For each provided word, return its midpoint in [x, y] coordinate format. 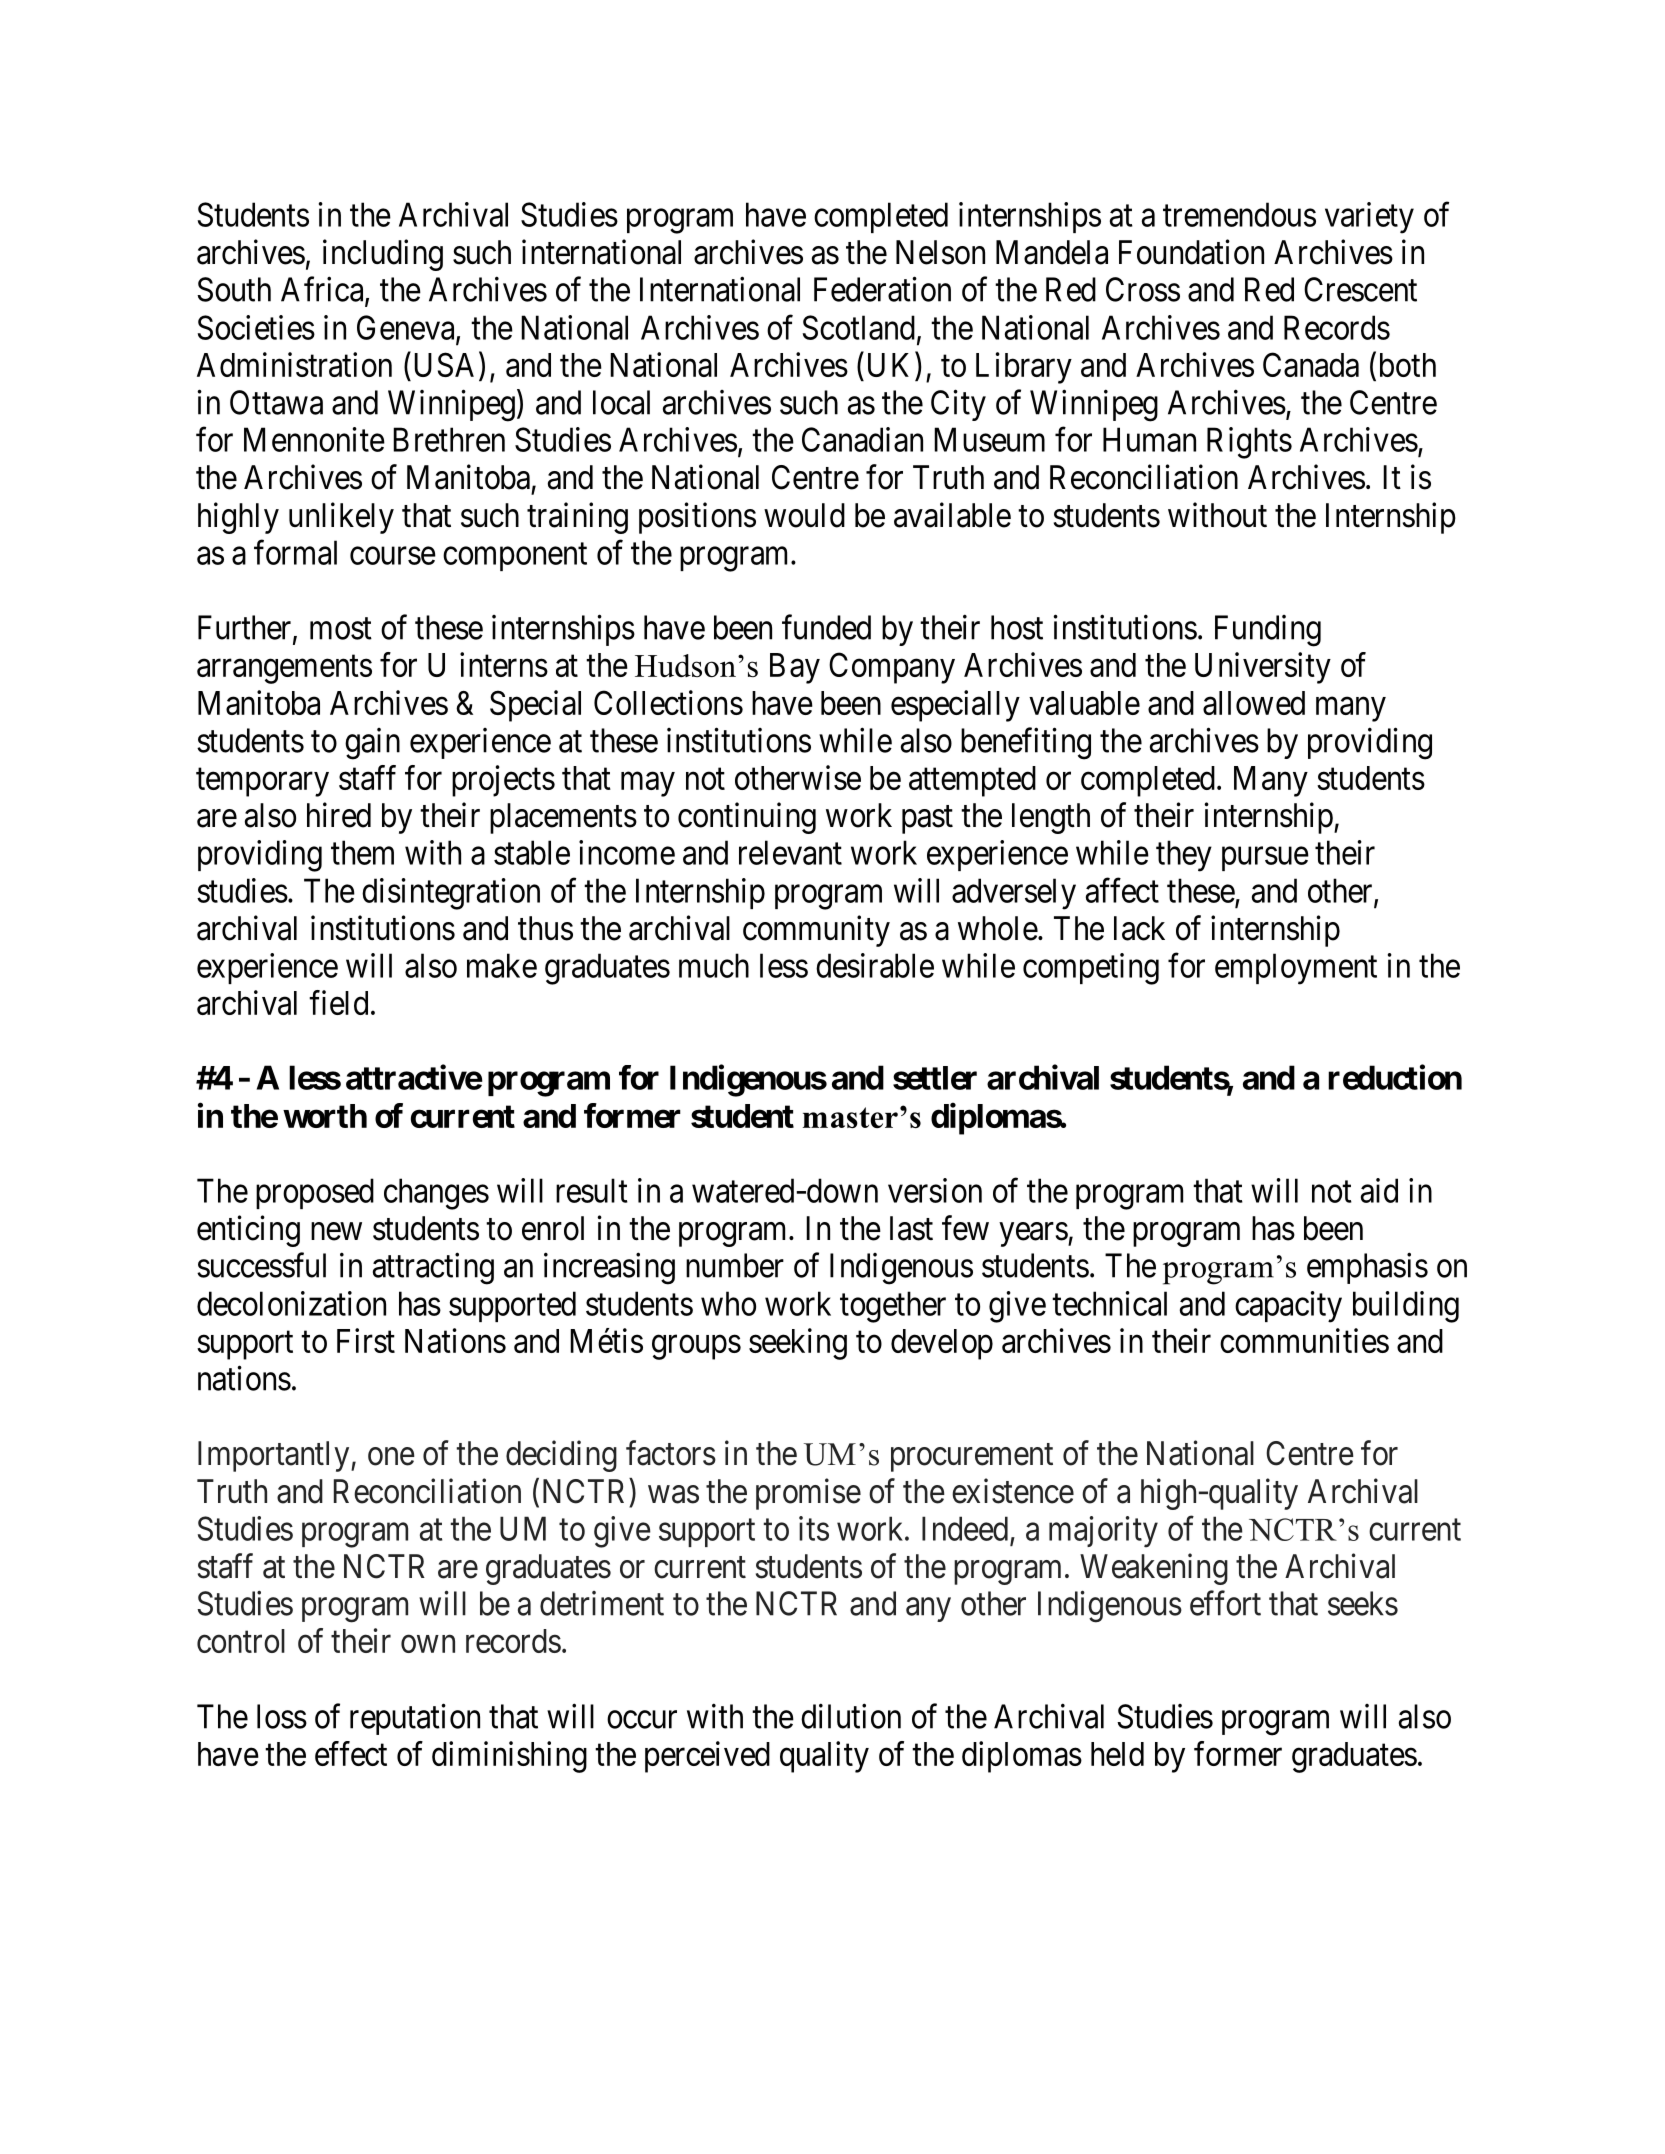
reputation [415, 1719]
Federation [882, 289]
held [1117, 1754]
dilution [851, 1716]
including [383, 255]
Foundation [1191, 252]
